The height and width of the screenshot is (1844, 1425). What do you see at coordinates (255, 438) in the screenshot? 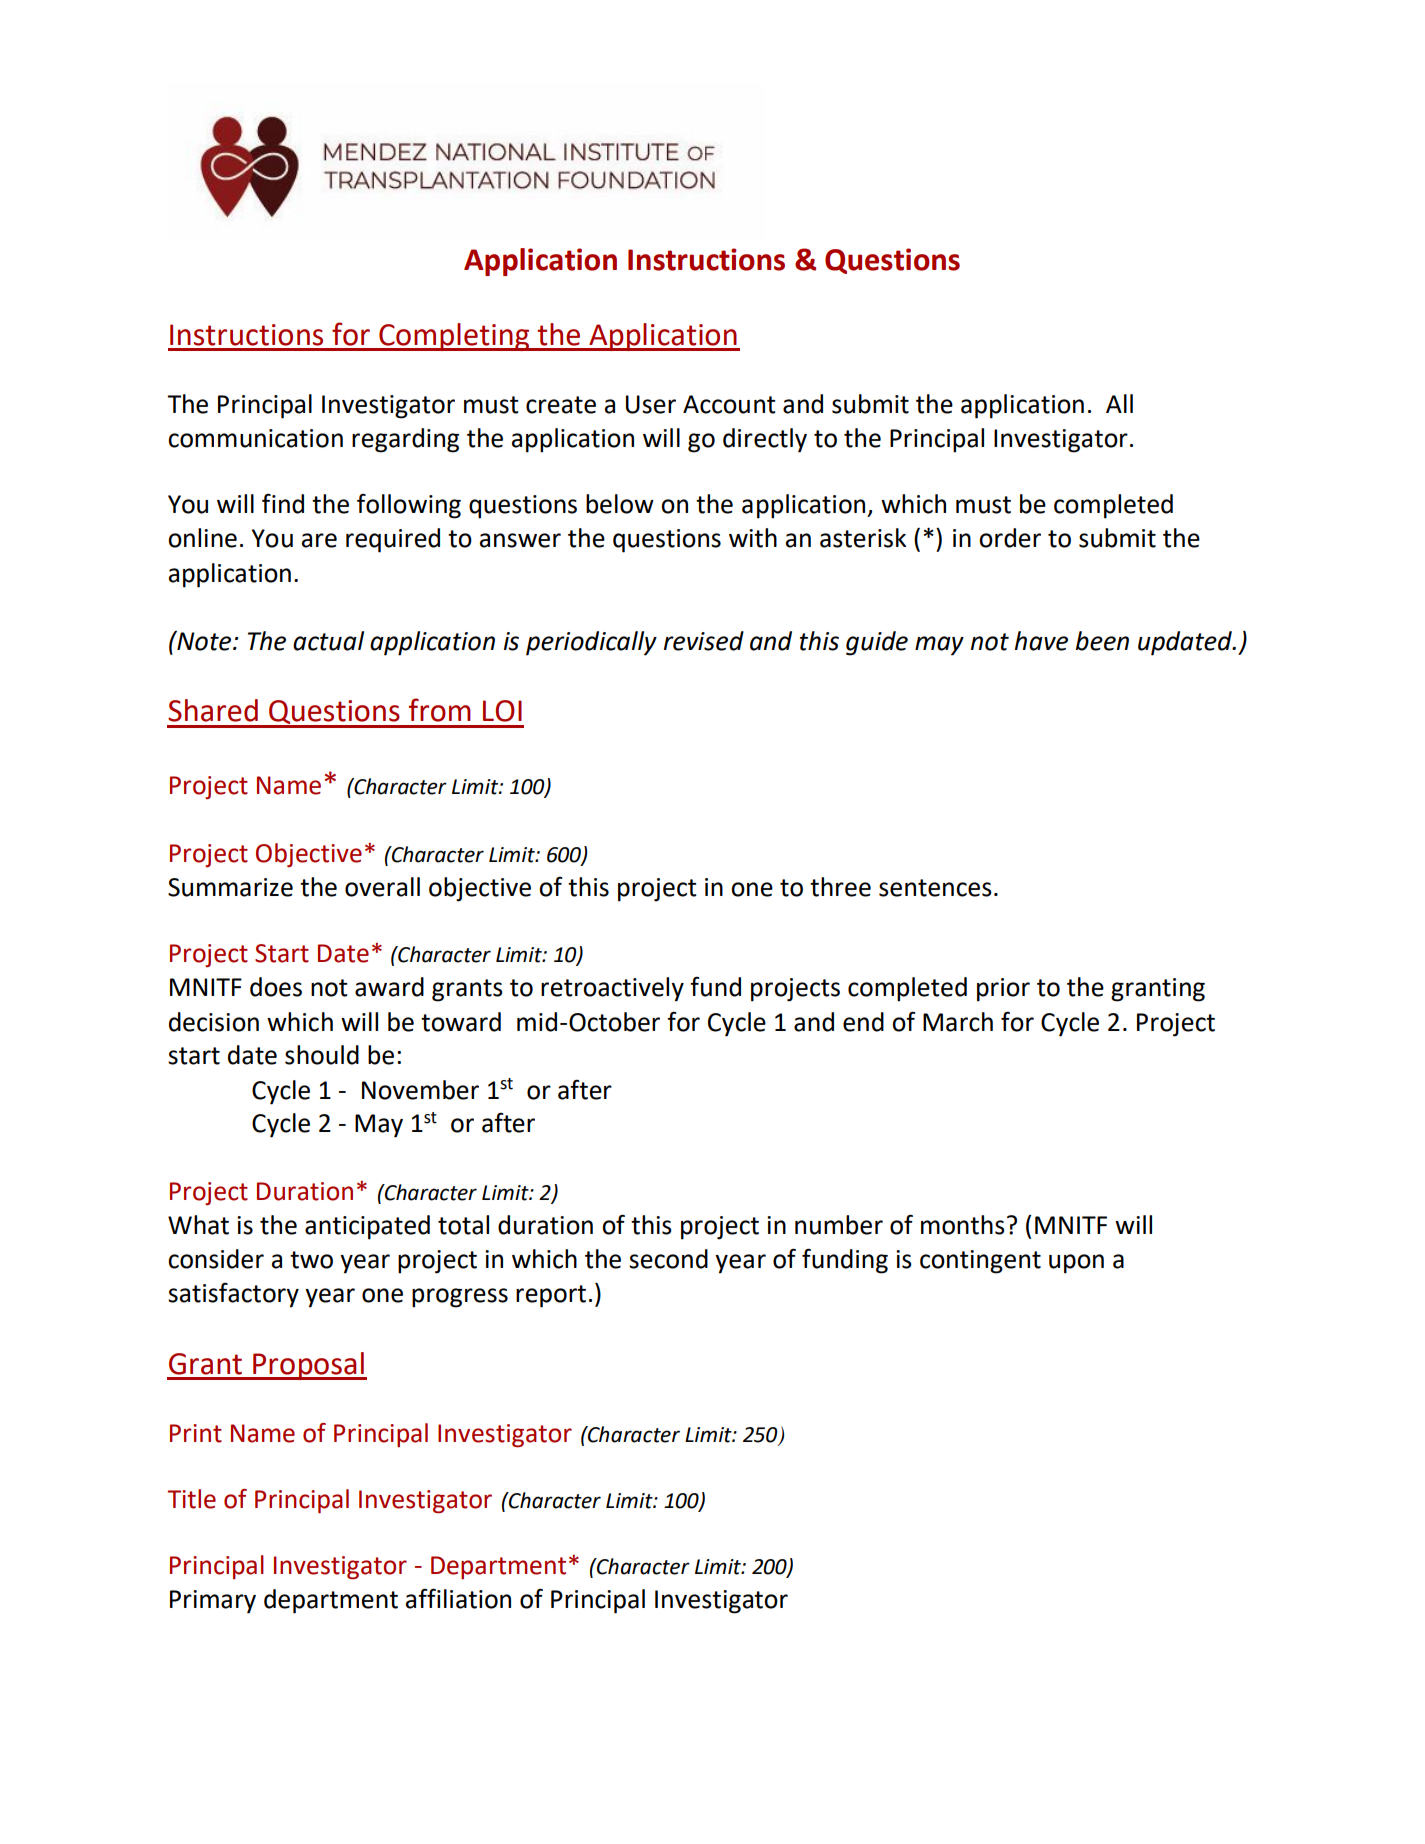
I see `communication` at bounding box center [255, 438].
